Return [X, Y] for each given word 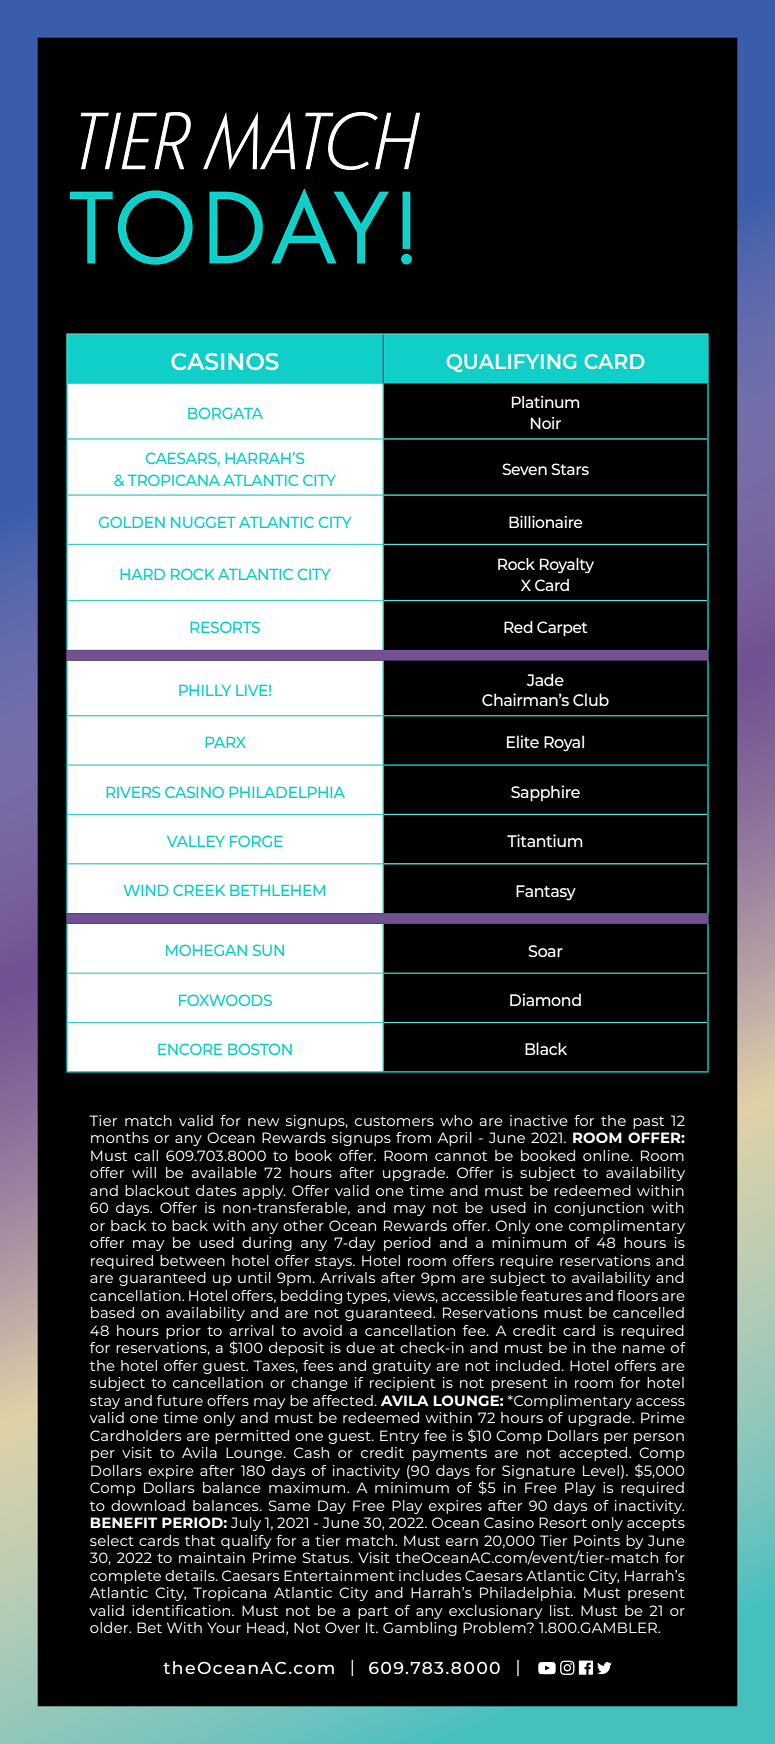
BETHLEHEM [277, 890]
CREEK [199, 890]
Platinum [545, 402]
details [191, 1575]
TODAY [229, 227]
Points [597, 1540]
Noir [546, 423]
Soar [545, 951]
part [373, 1612]
